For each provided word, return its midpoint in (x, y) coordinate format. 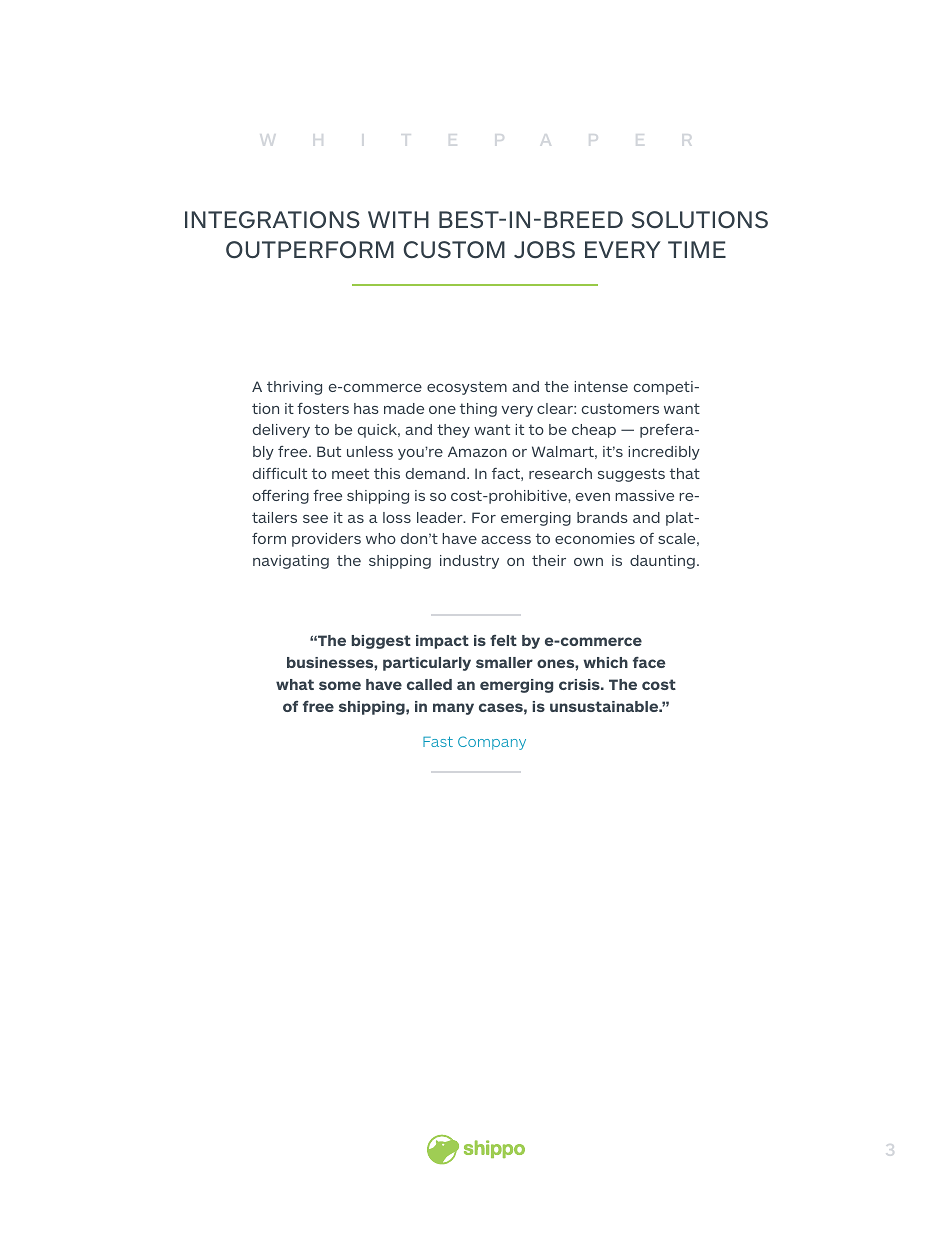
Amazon (477, 451)
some (340, 685)
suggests (631, 475)
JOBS (544, 250)
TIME (697, 249)
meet (350, 473)
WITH (398, 219)
